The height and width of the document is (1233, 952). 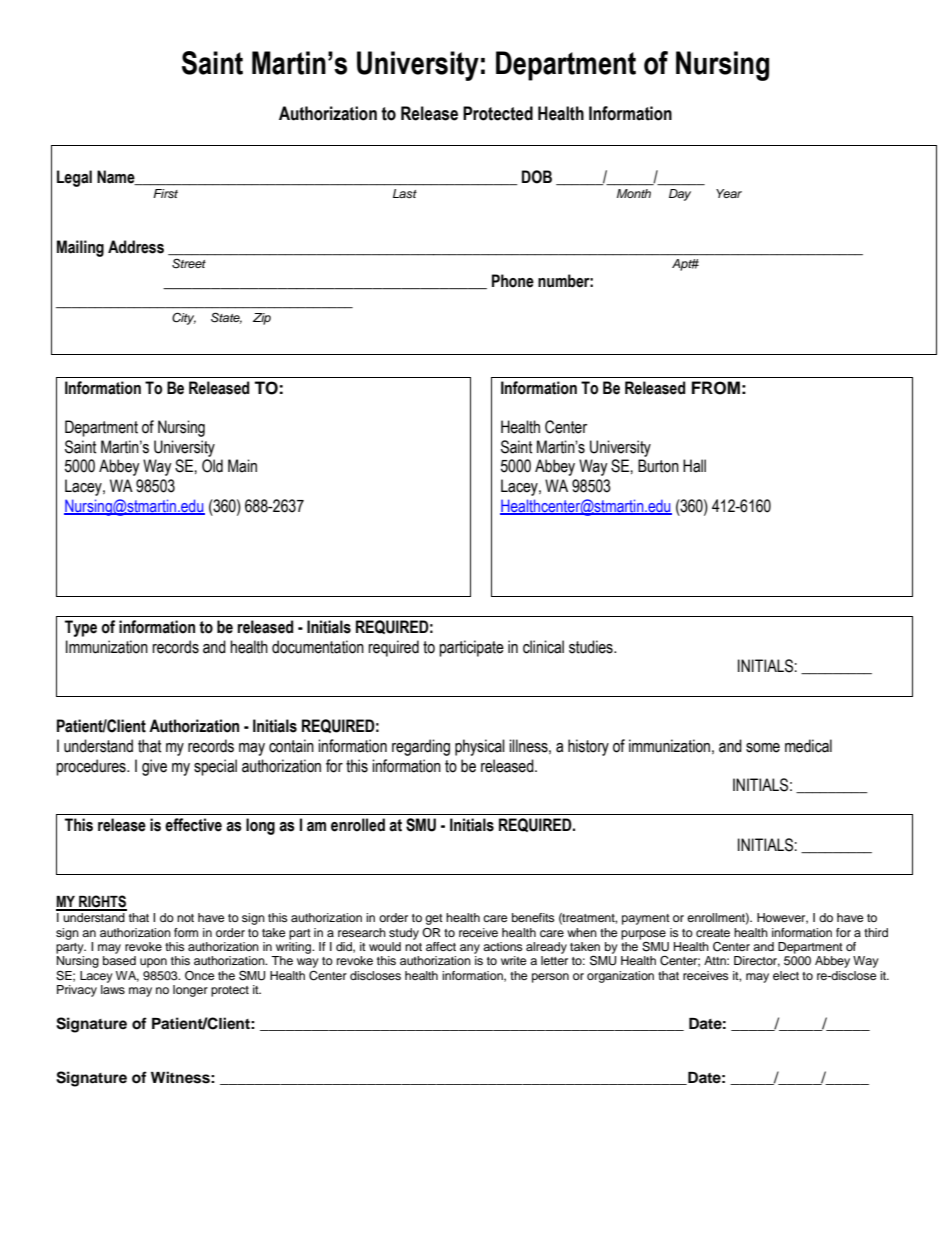 What do you see at coordinates (165, 193) in the document?
I see `First` at bounding box center [165, 193].
